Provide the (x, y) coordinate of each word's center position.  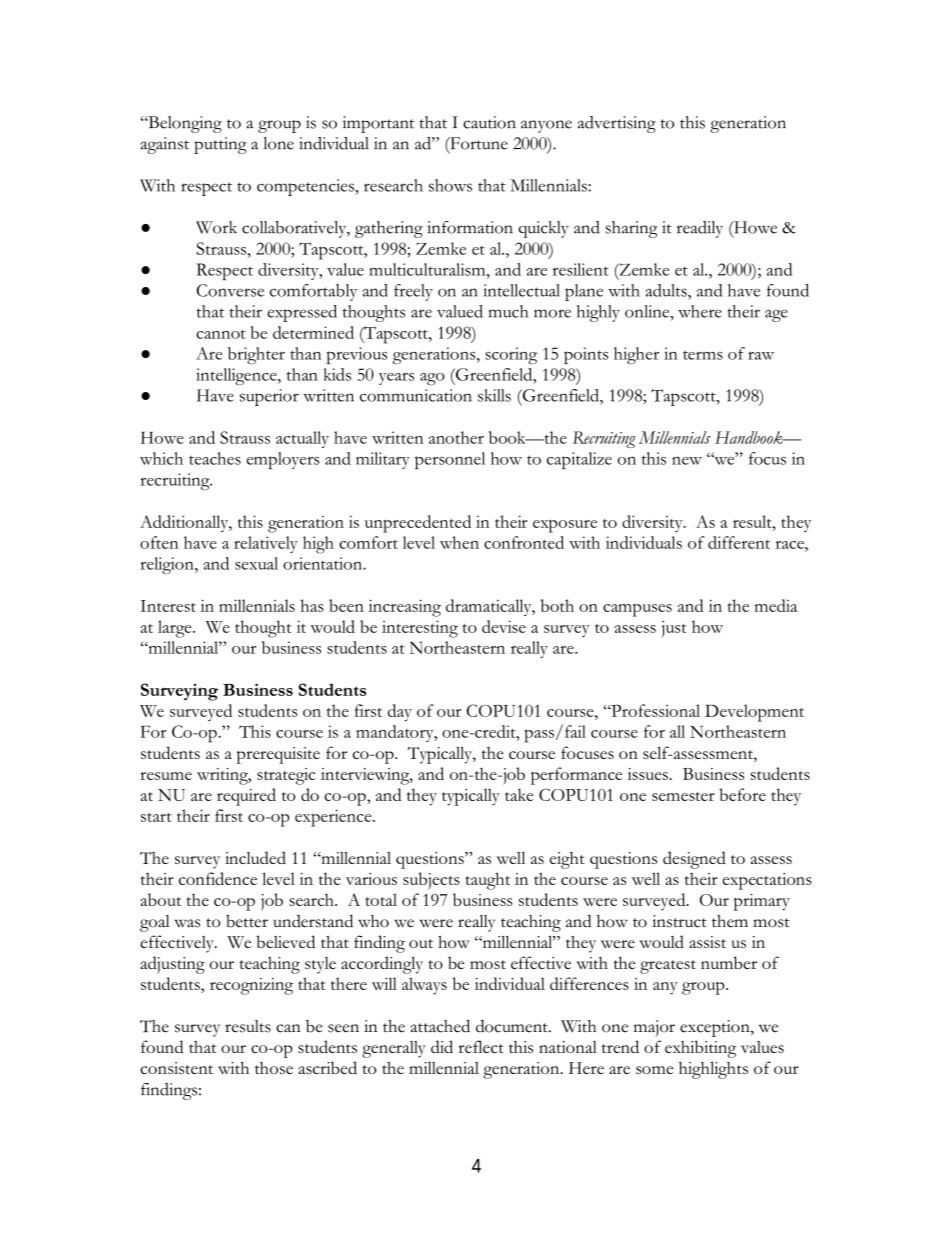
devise (504, 626)
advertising (617, 124)
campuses (637, 610)
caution (489, 122)
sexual (256, 563)
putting (220, 145)
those (274, 1068)
